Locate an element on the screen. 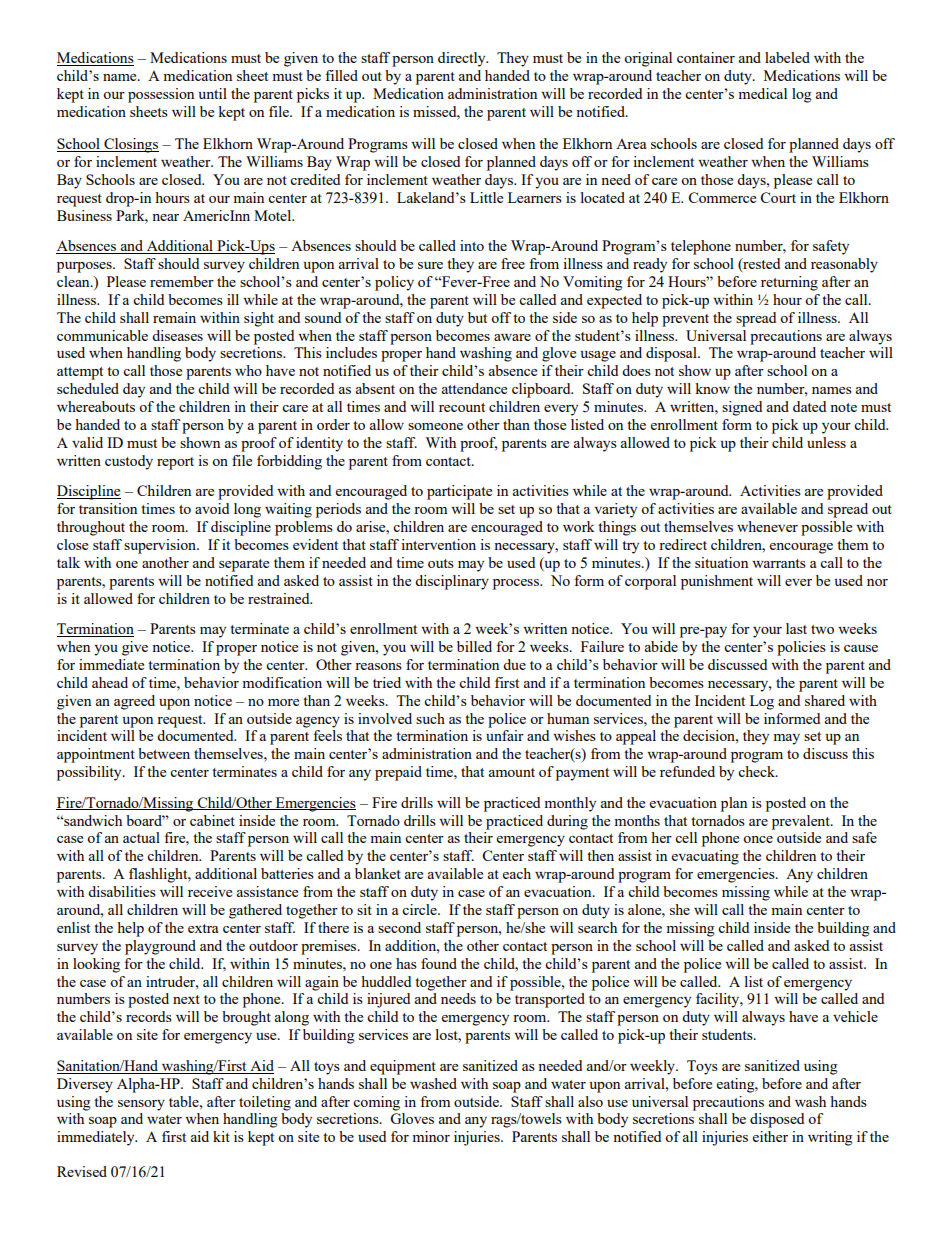  possession is located at coordinates (161, 95).
